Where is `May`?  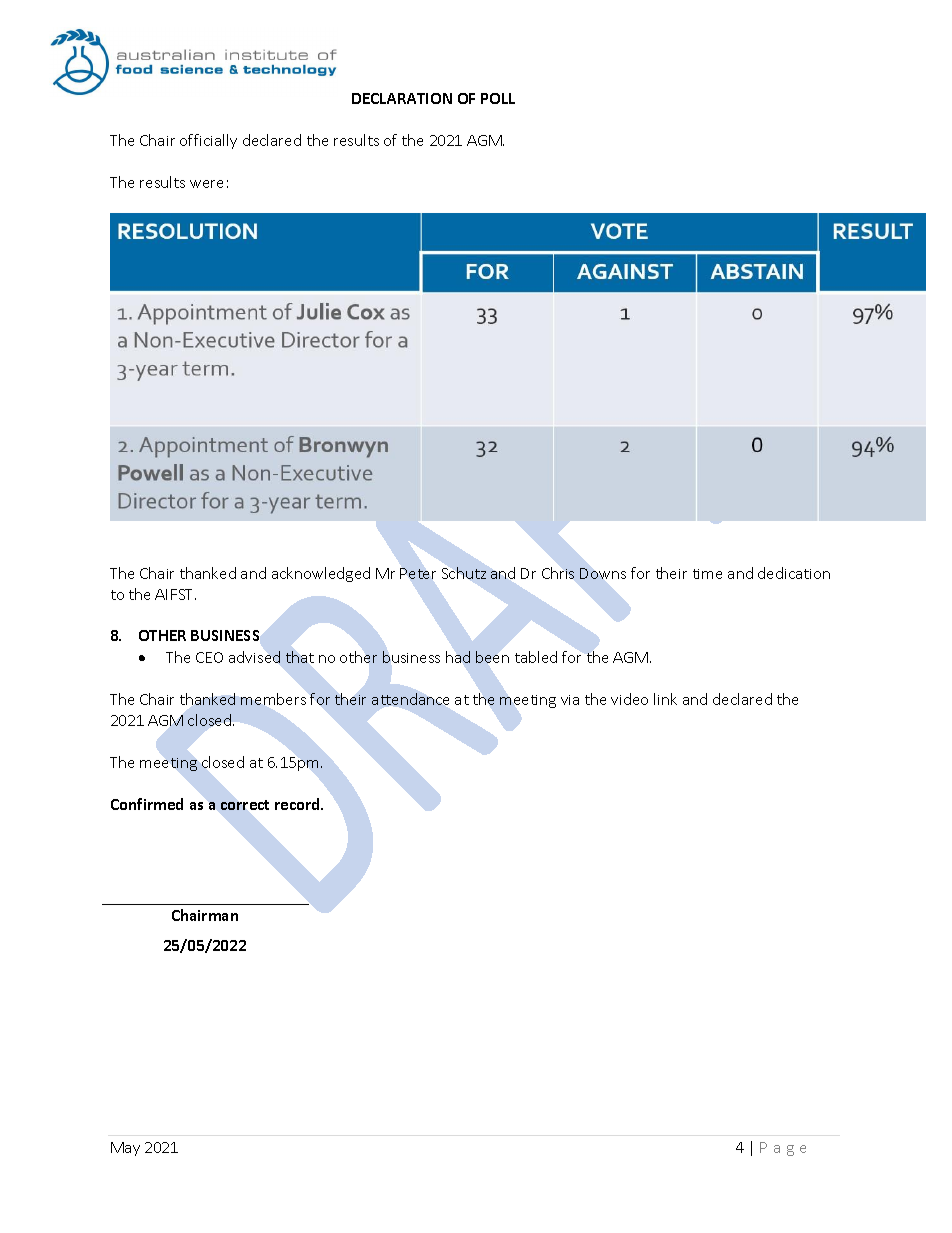 May is located at coordinates (125, 1149).
